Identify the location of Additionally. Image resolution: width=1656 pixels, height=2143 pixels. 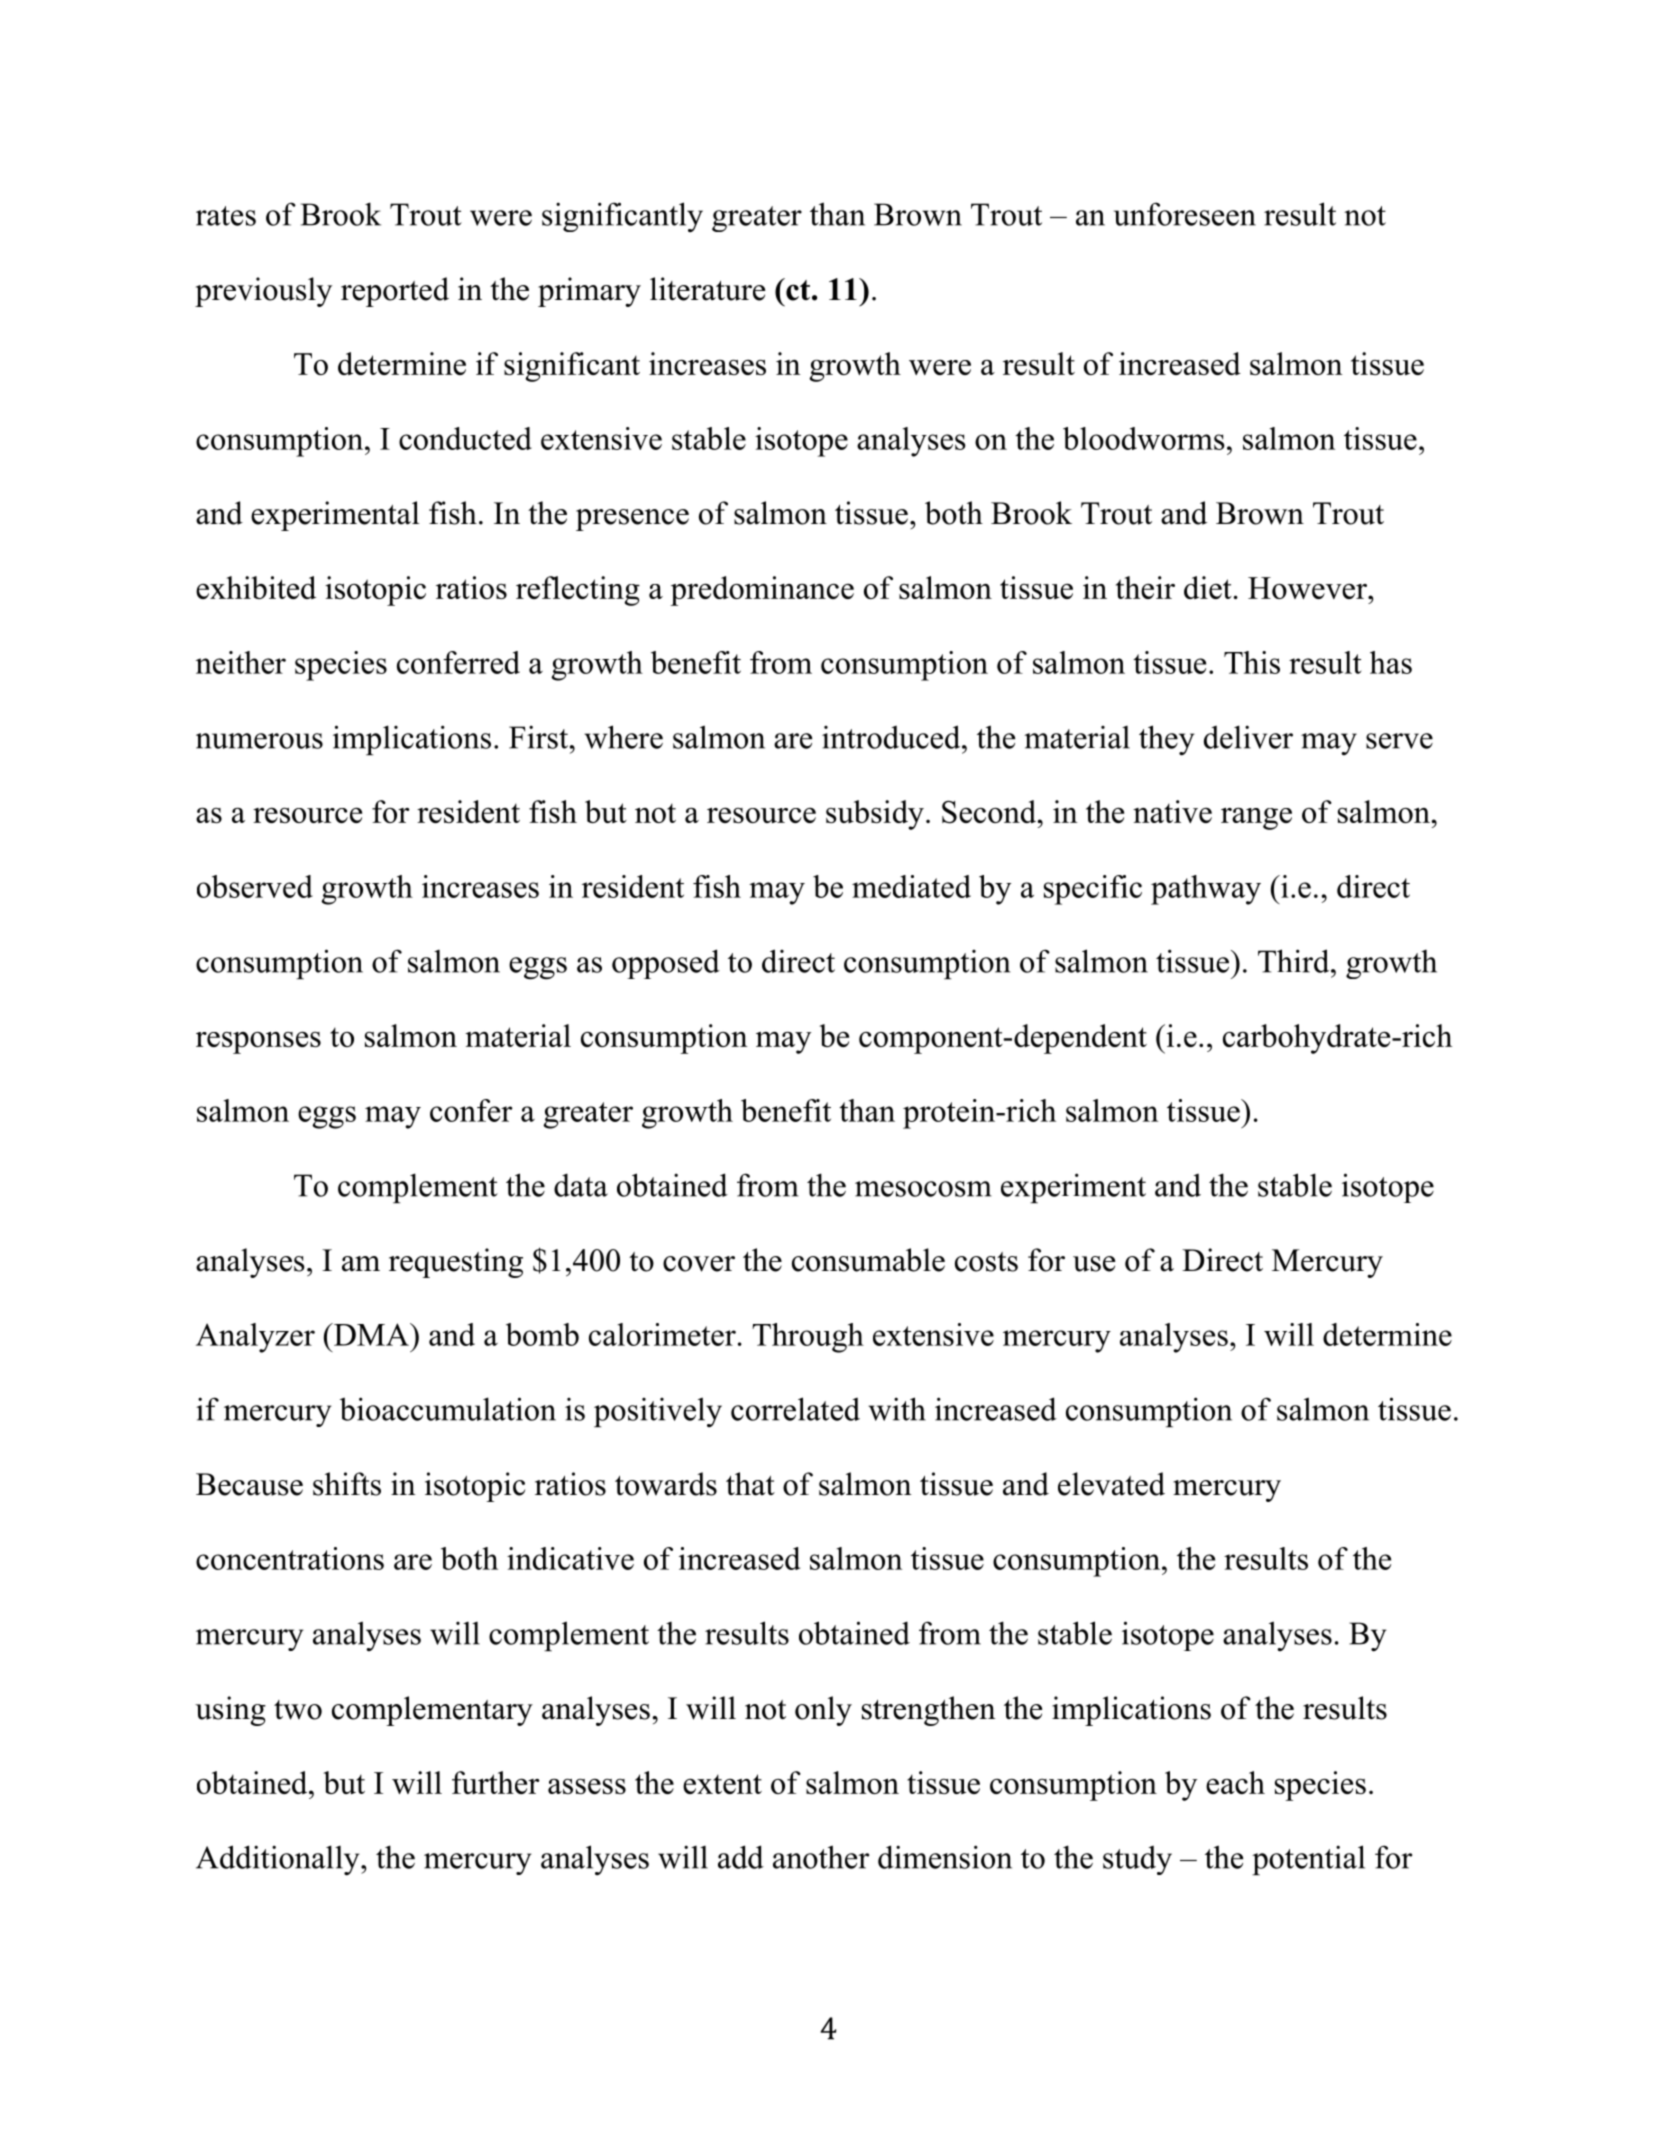
(279, 1860).
